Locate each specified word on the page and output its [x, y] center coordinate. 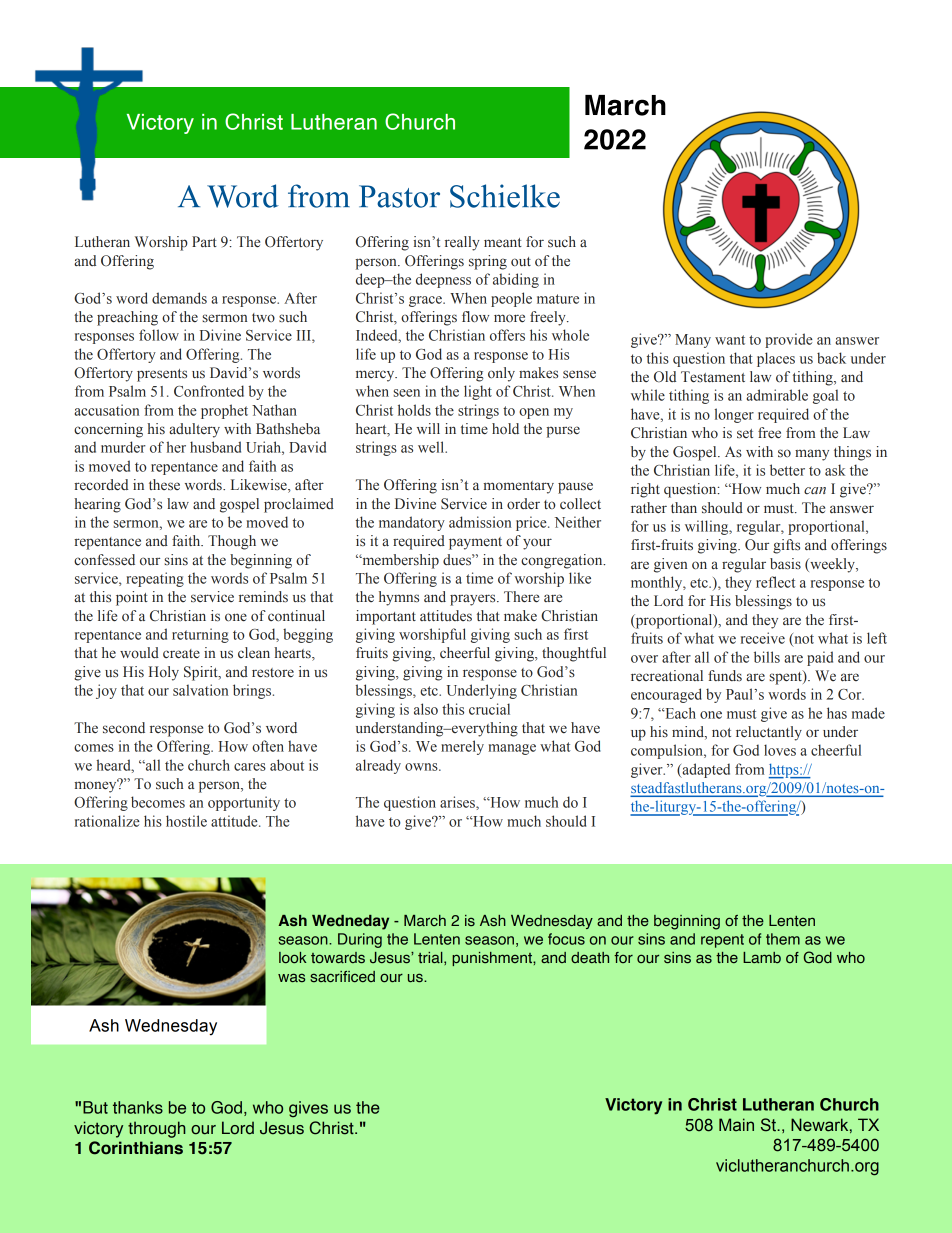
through [157, 1129]
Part [204, 241]
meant [503, 242]
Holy [164, 673]
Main [736, 1124]
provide [789, 340]
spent [786, 677]
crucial [489, 709]
